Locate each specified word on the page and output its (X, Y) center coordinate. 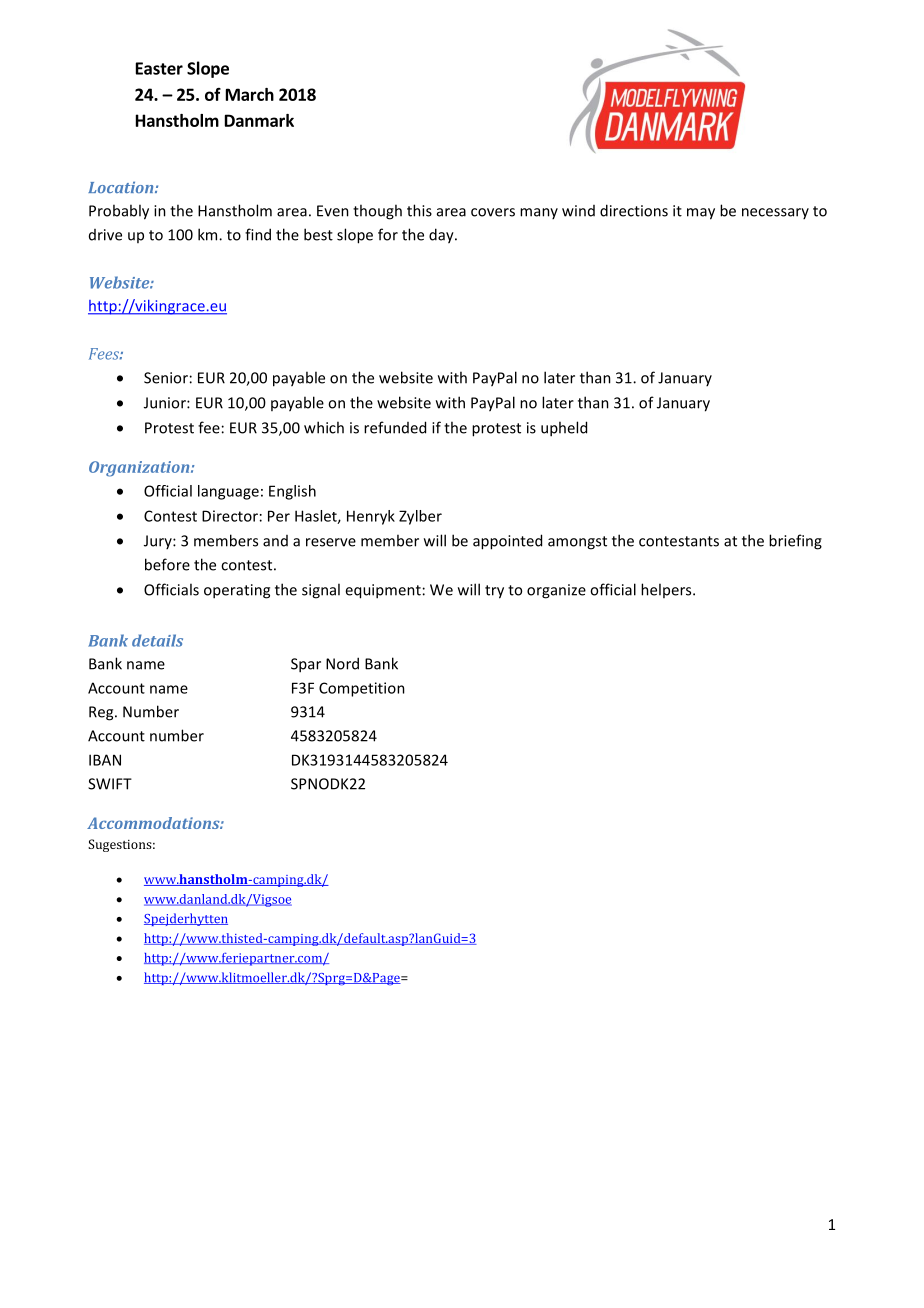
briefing (795, 542)
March (250, 94)
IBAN (105, 760)
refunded (395, 427)
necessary (775, 213)
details (157, 640)
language (228, 492)
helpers (667, 590)
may (701, 214)
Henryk (371, 517)
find (258, 234)
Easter (159, 68)
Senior (166, 378)
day (442, 236)
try (494, 592)
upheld (564, 429)
